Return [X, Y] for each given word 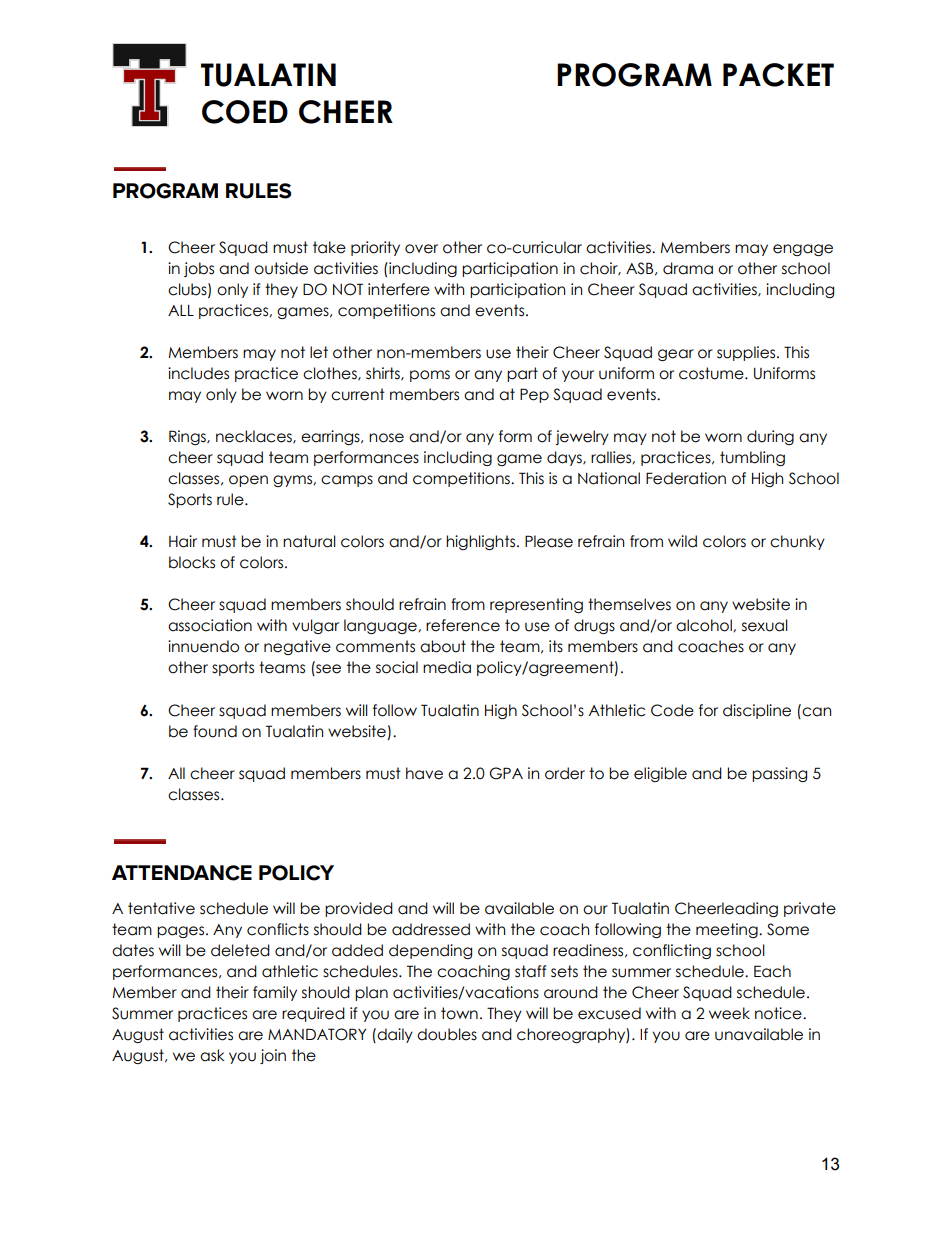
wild [682, 541]
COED [245, 112]
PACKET [778, 75]
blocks [192, 562]
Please [549, 541]
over [421, 249]
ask [212, 1055]
